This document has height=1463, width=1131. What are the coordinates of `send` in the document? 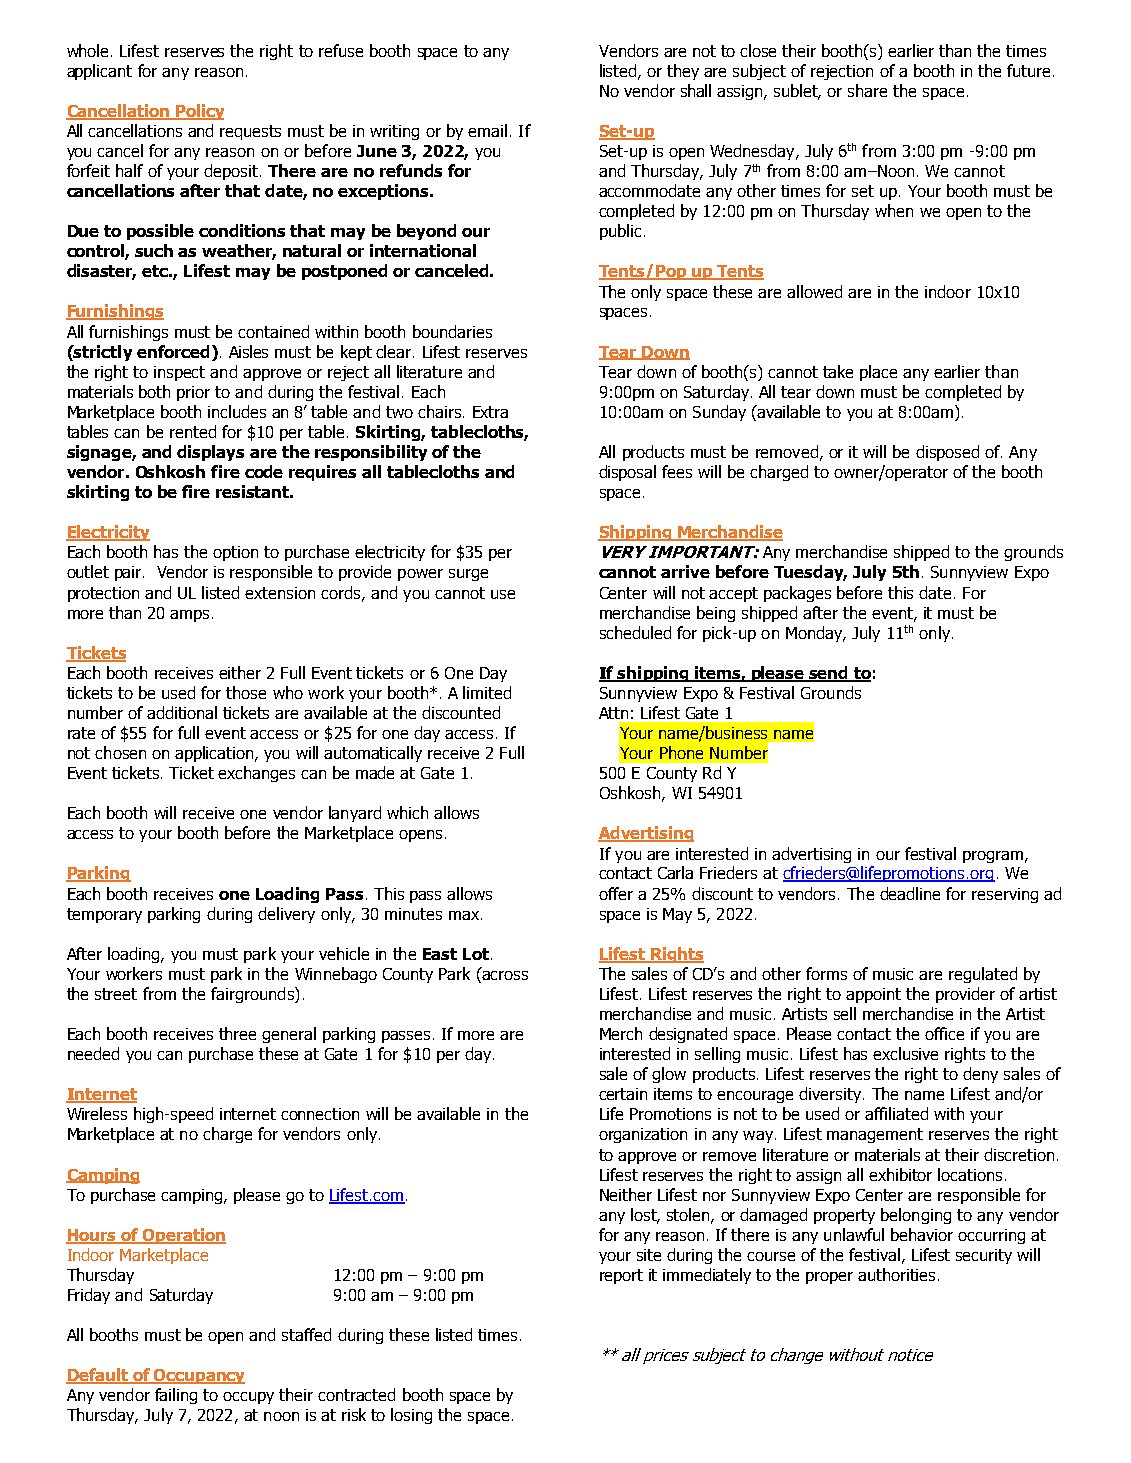 It's located at (828, 674).
